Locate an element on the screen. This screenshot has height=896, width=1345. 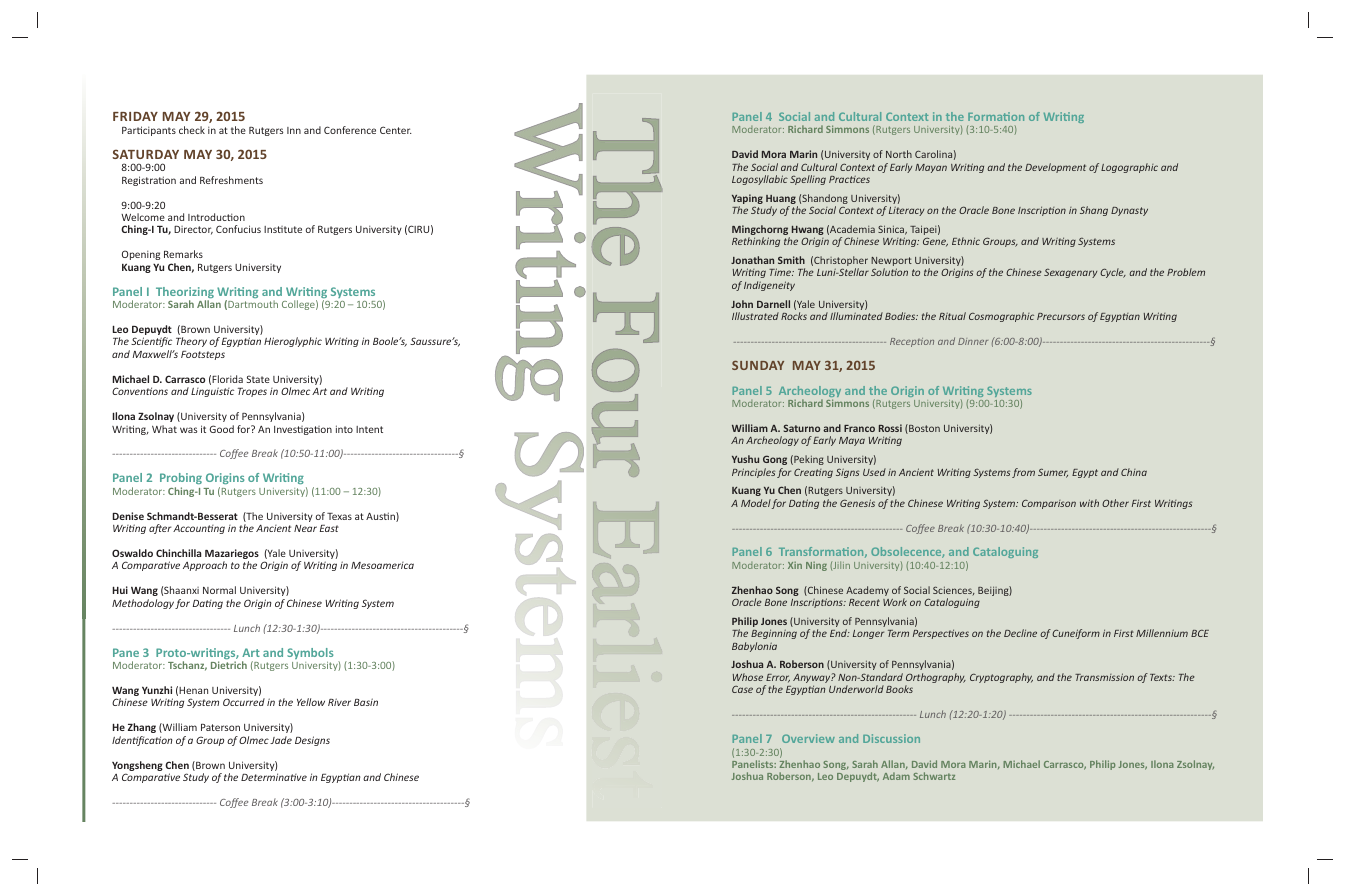
Jade is located at coordinates (281, 740).
